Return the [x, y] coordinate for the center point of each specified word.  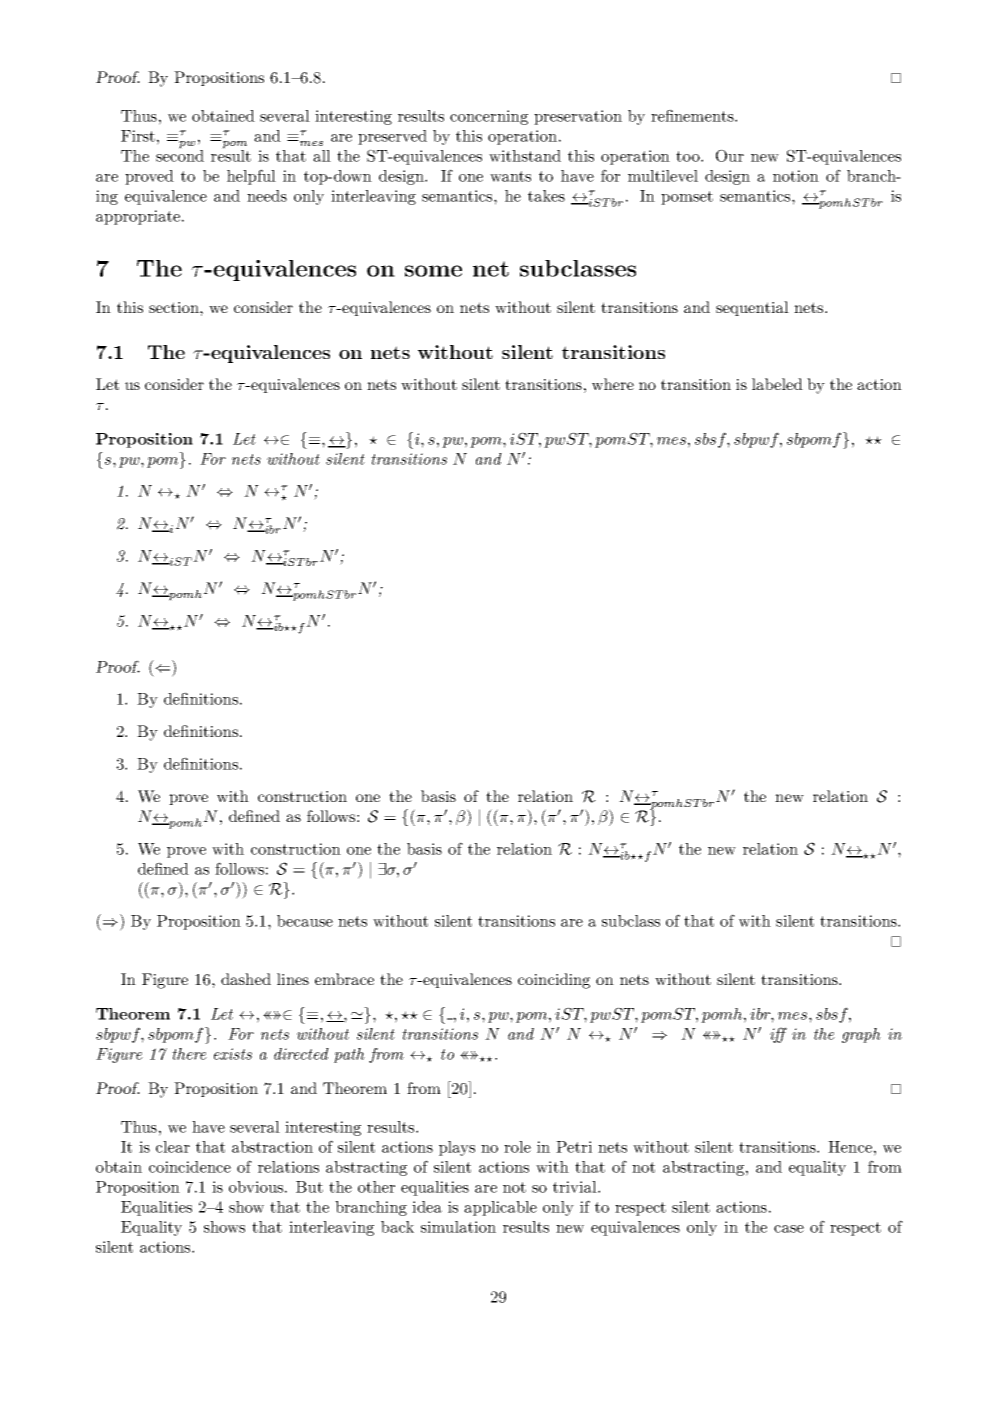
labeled [777, 384]
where [613, 384]
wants [510, 176]
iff [778, 1035]
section [175, 307]
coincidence [190, 1167]
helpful [251, 177]
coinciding [554, 981]
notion [796, 176]
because [305, 921]
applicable [500, 1208]
